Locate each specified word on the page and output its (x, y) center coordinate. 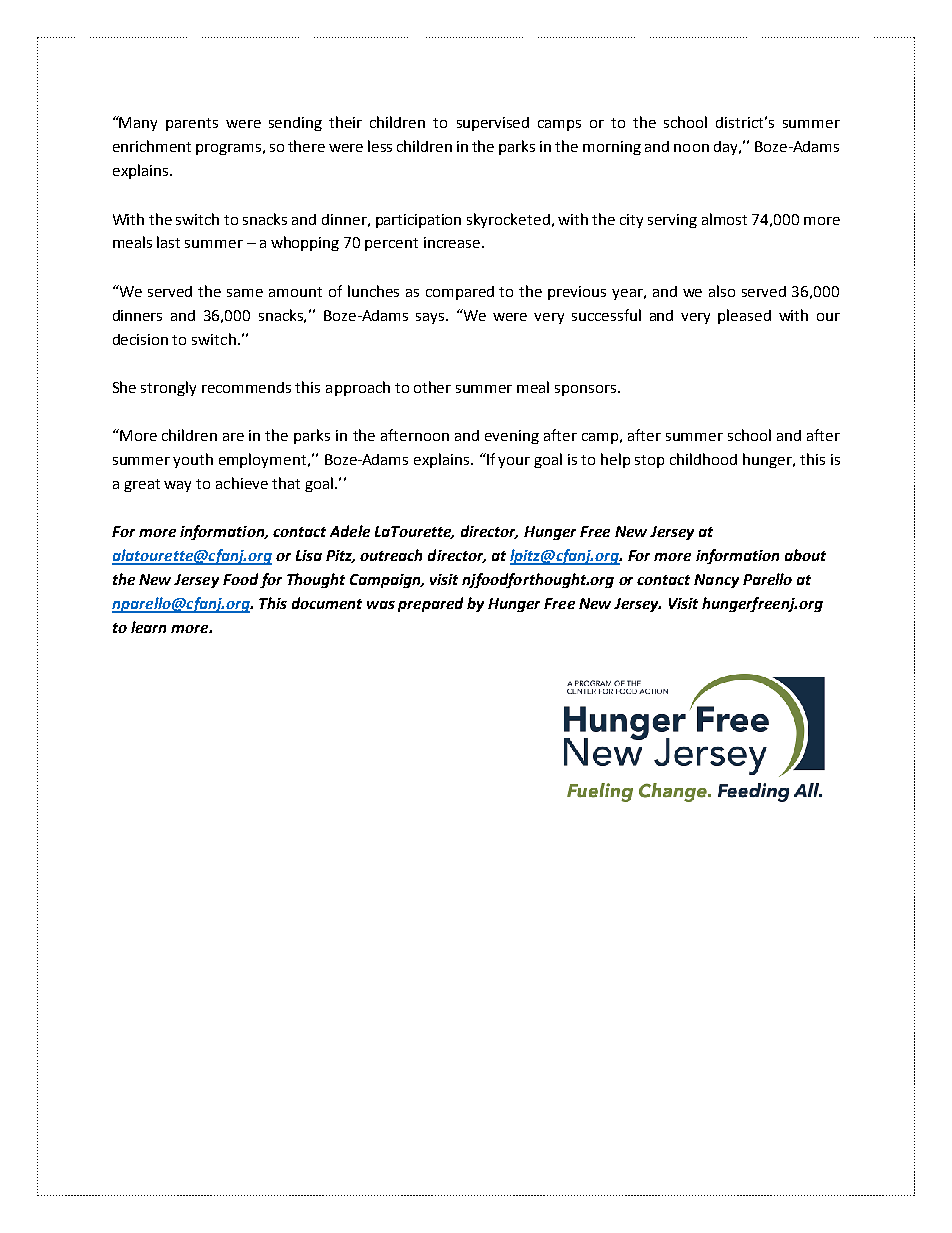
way (177, 486)
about (805, 555)
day (727, 148)
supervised (493, 124)
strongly (168, 388)
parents (192, 124)
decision (140, 339)
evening (512, 437)
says (431, 318)
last (168, 242)
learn (148, 627)
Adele (350, 531)
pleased (744, 316)
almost (724, 219)
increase (453, 242)
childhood (703, 459)
